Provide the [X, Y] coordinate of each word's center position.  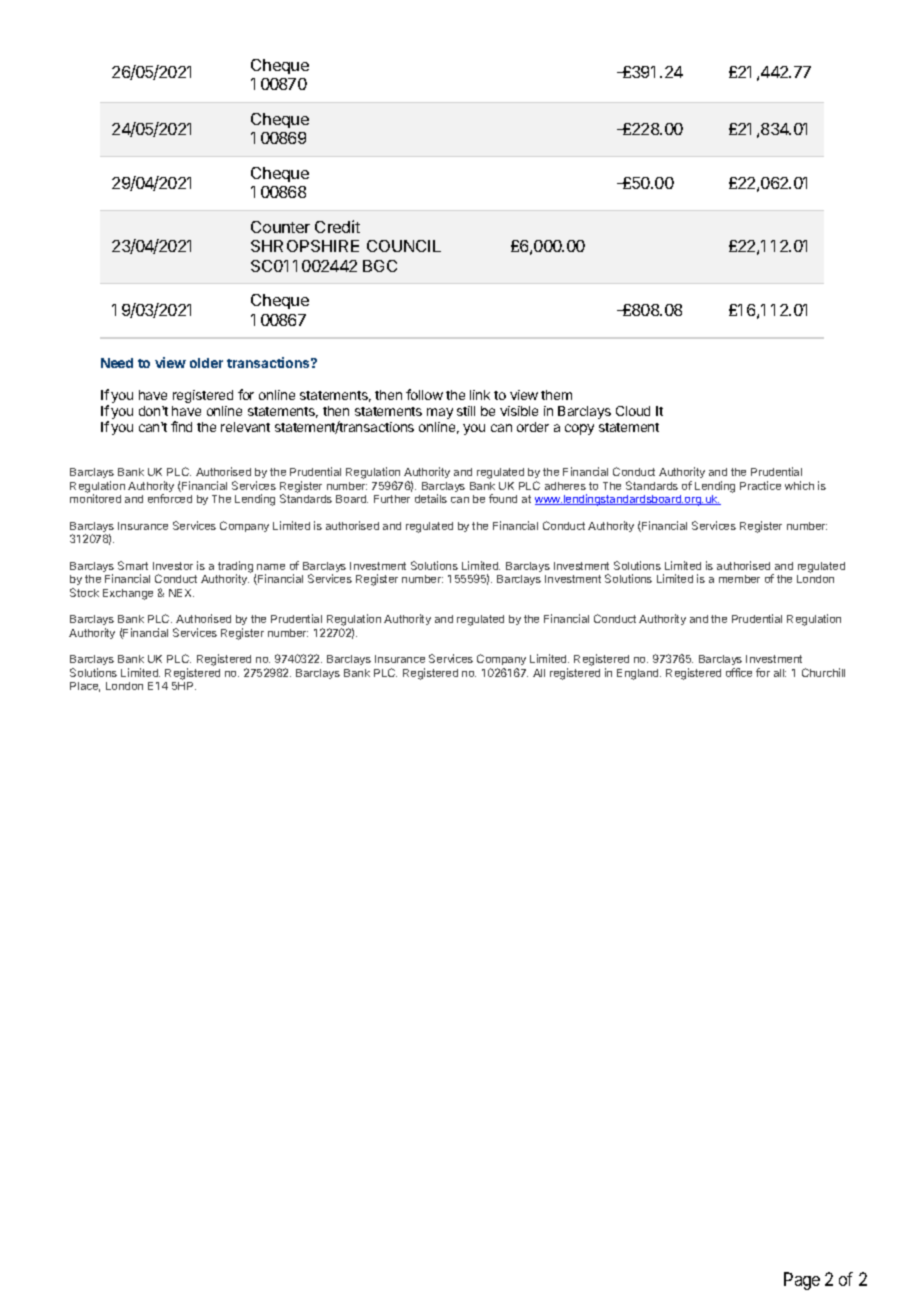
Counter [280, 227]
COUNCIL [404, 246]
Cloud [633, 411]
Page [802, 1281]
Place [85, 687]
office [739, 672]
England [639, 674]
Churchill [823, 672]
